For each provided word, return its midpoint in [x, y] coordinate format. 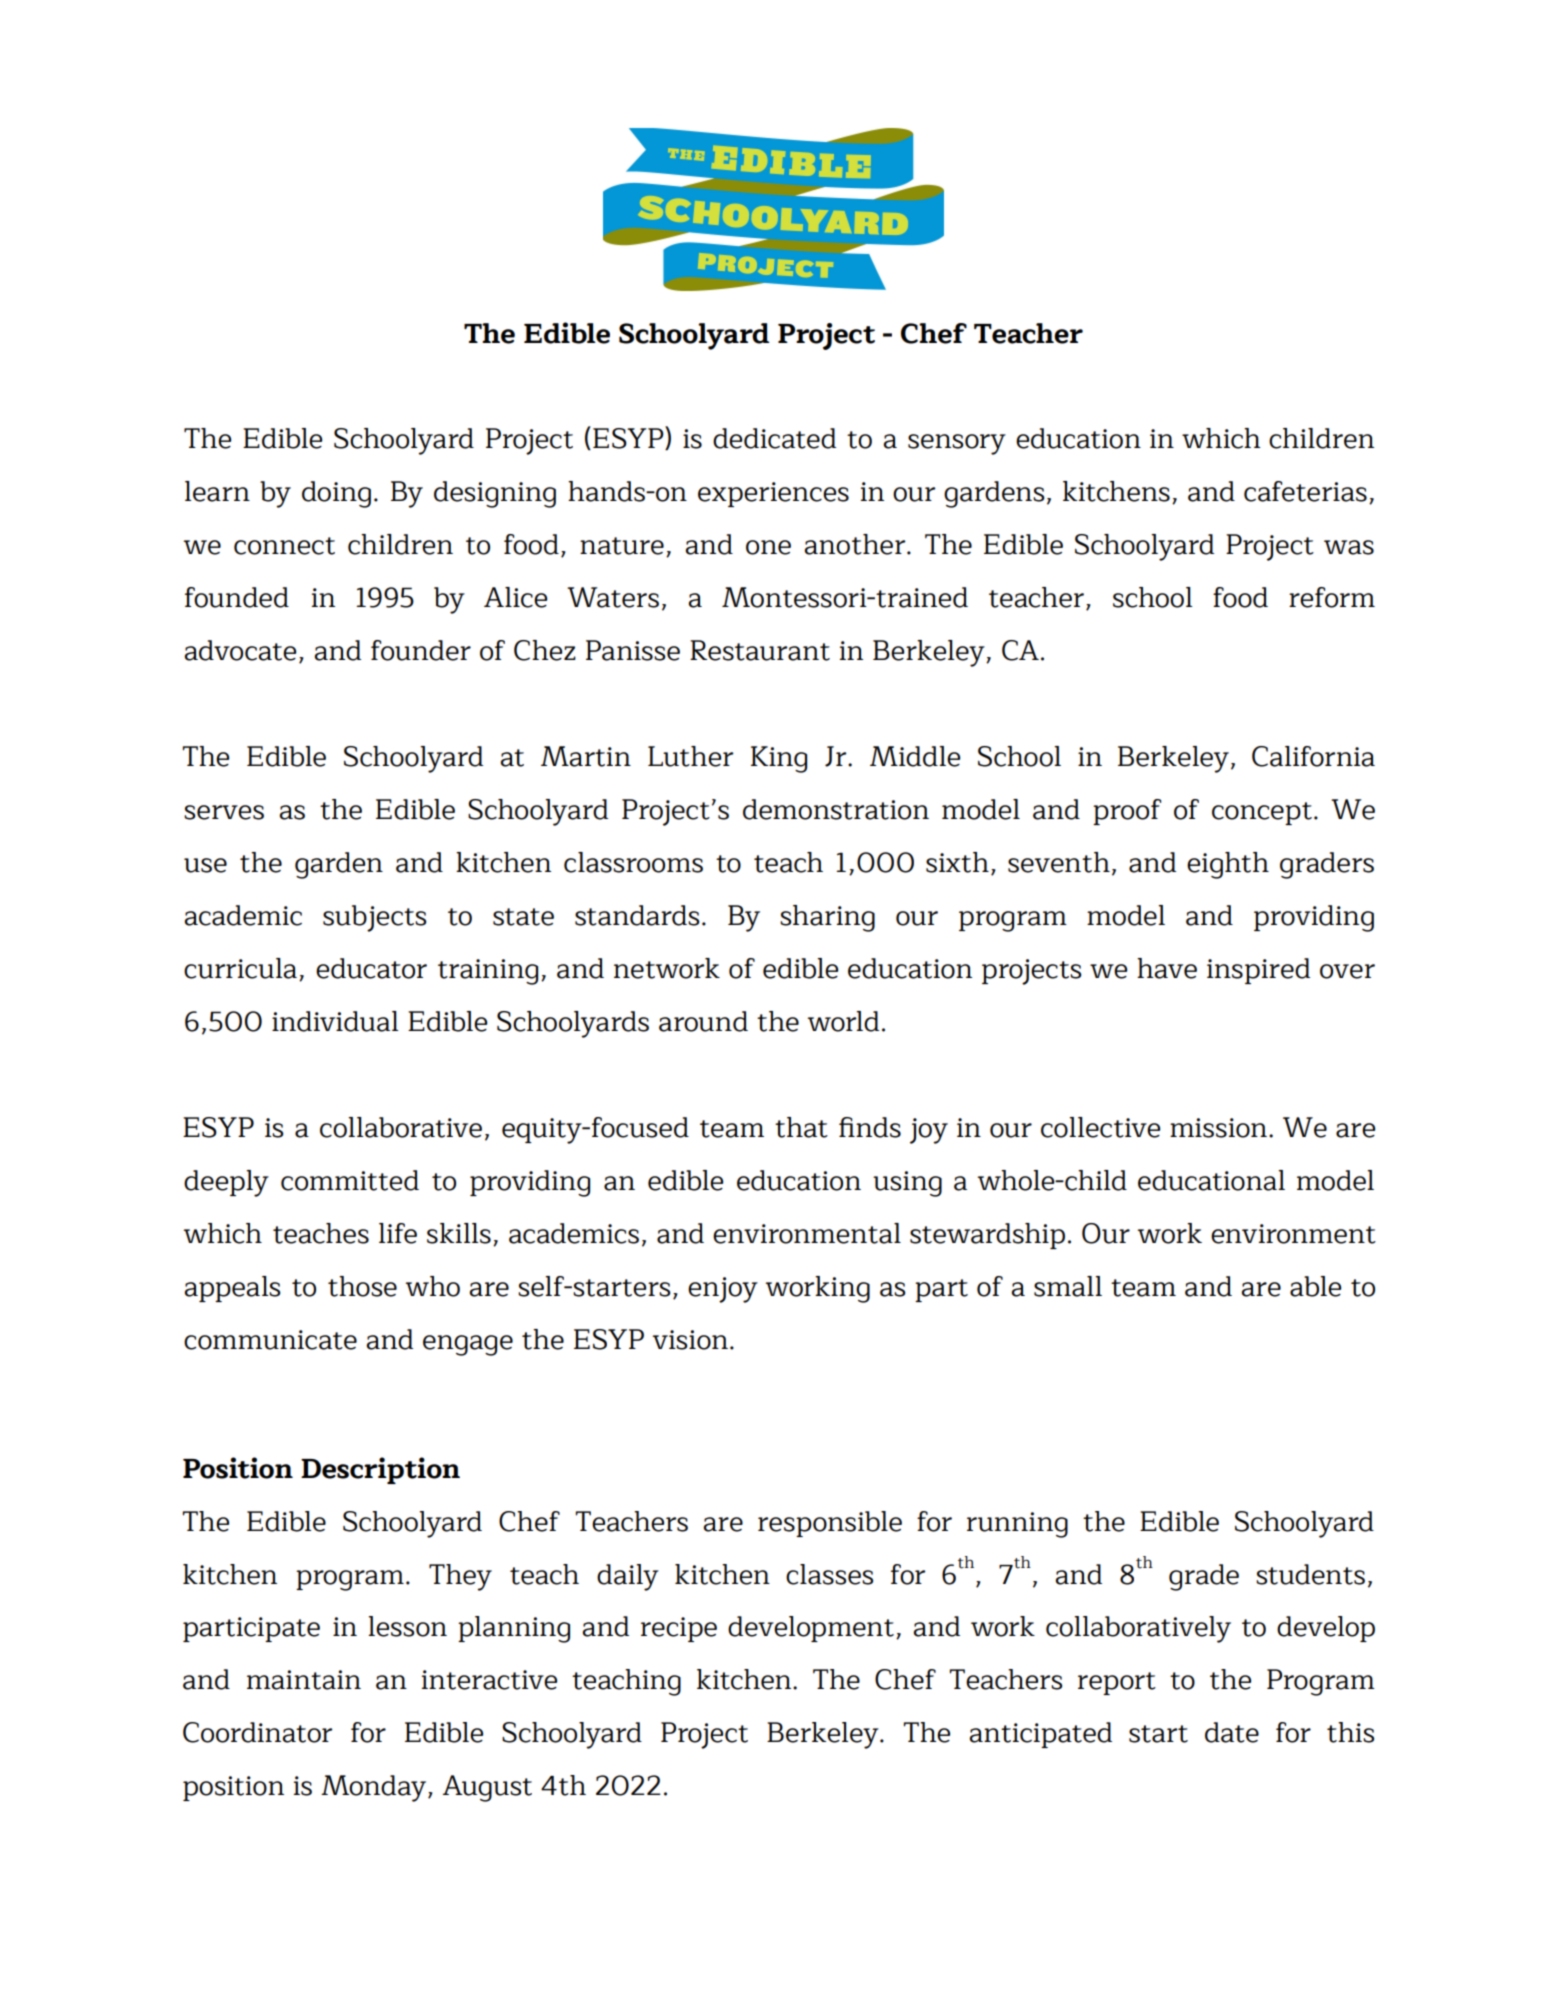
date [1232, 1732]
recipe [679, 1629]
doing [336, 494]
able [1315, 1286]
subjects [374, 918]
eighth [1228, 865]
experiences [773, 494]
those [362, 1286]
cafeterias [1305, 491]
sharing [827, 918]
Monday [375, 1788]
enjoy [723, 1290]
